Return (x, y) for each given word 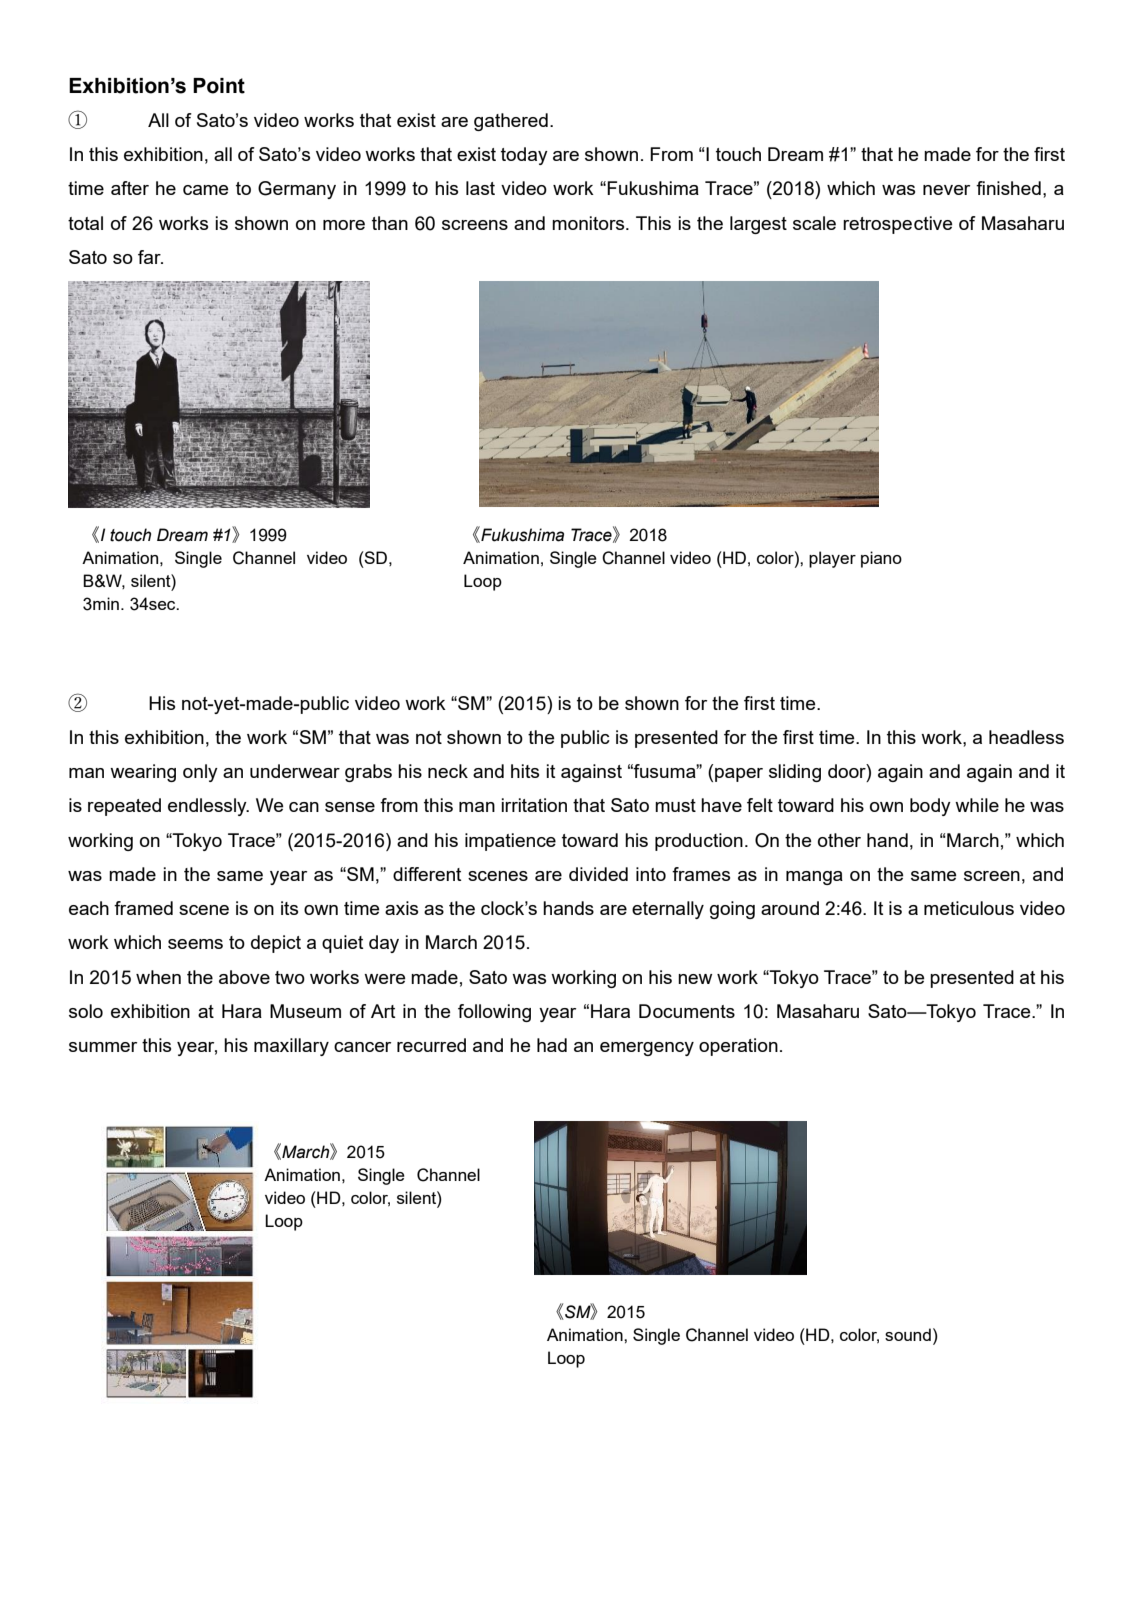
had (552, 1045)
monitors (589, 223)
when (158, 977)
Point (219, 86)
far (150, 257)
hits (525, 771)
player (832, 559)
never (946, 190)
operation (738, 1047)
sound (908, 1334)
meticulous (969, 908)
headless (1026, 737)
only (200, 773)
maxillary (291, 1047)
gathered (511, 122)
